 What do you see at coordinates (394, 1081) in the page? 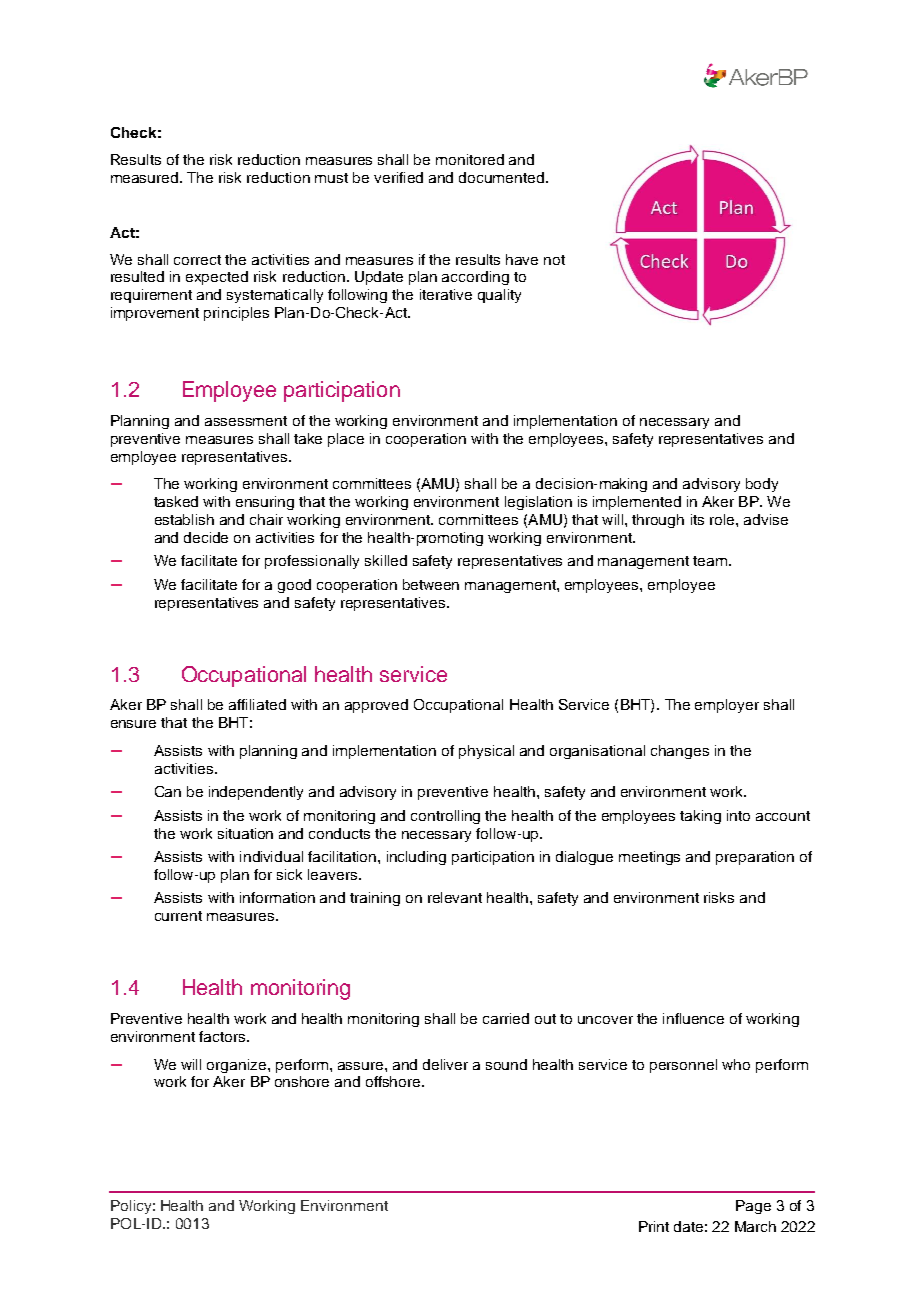
I see `offshore` at bounding box center [394, 1081].
